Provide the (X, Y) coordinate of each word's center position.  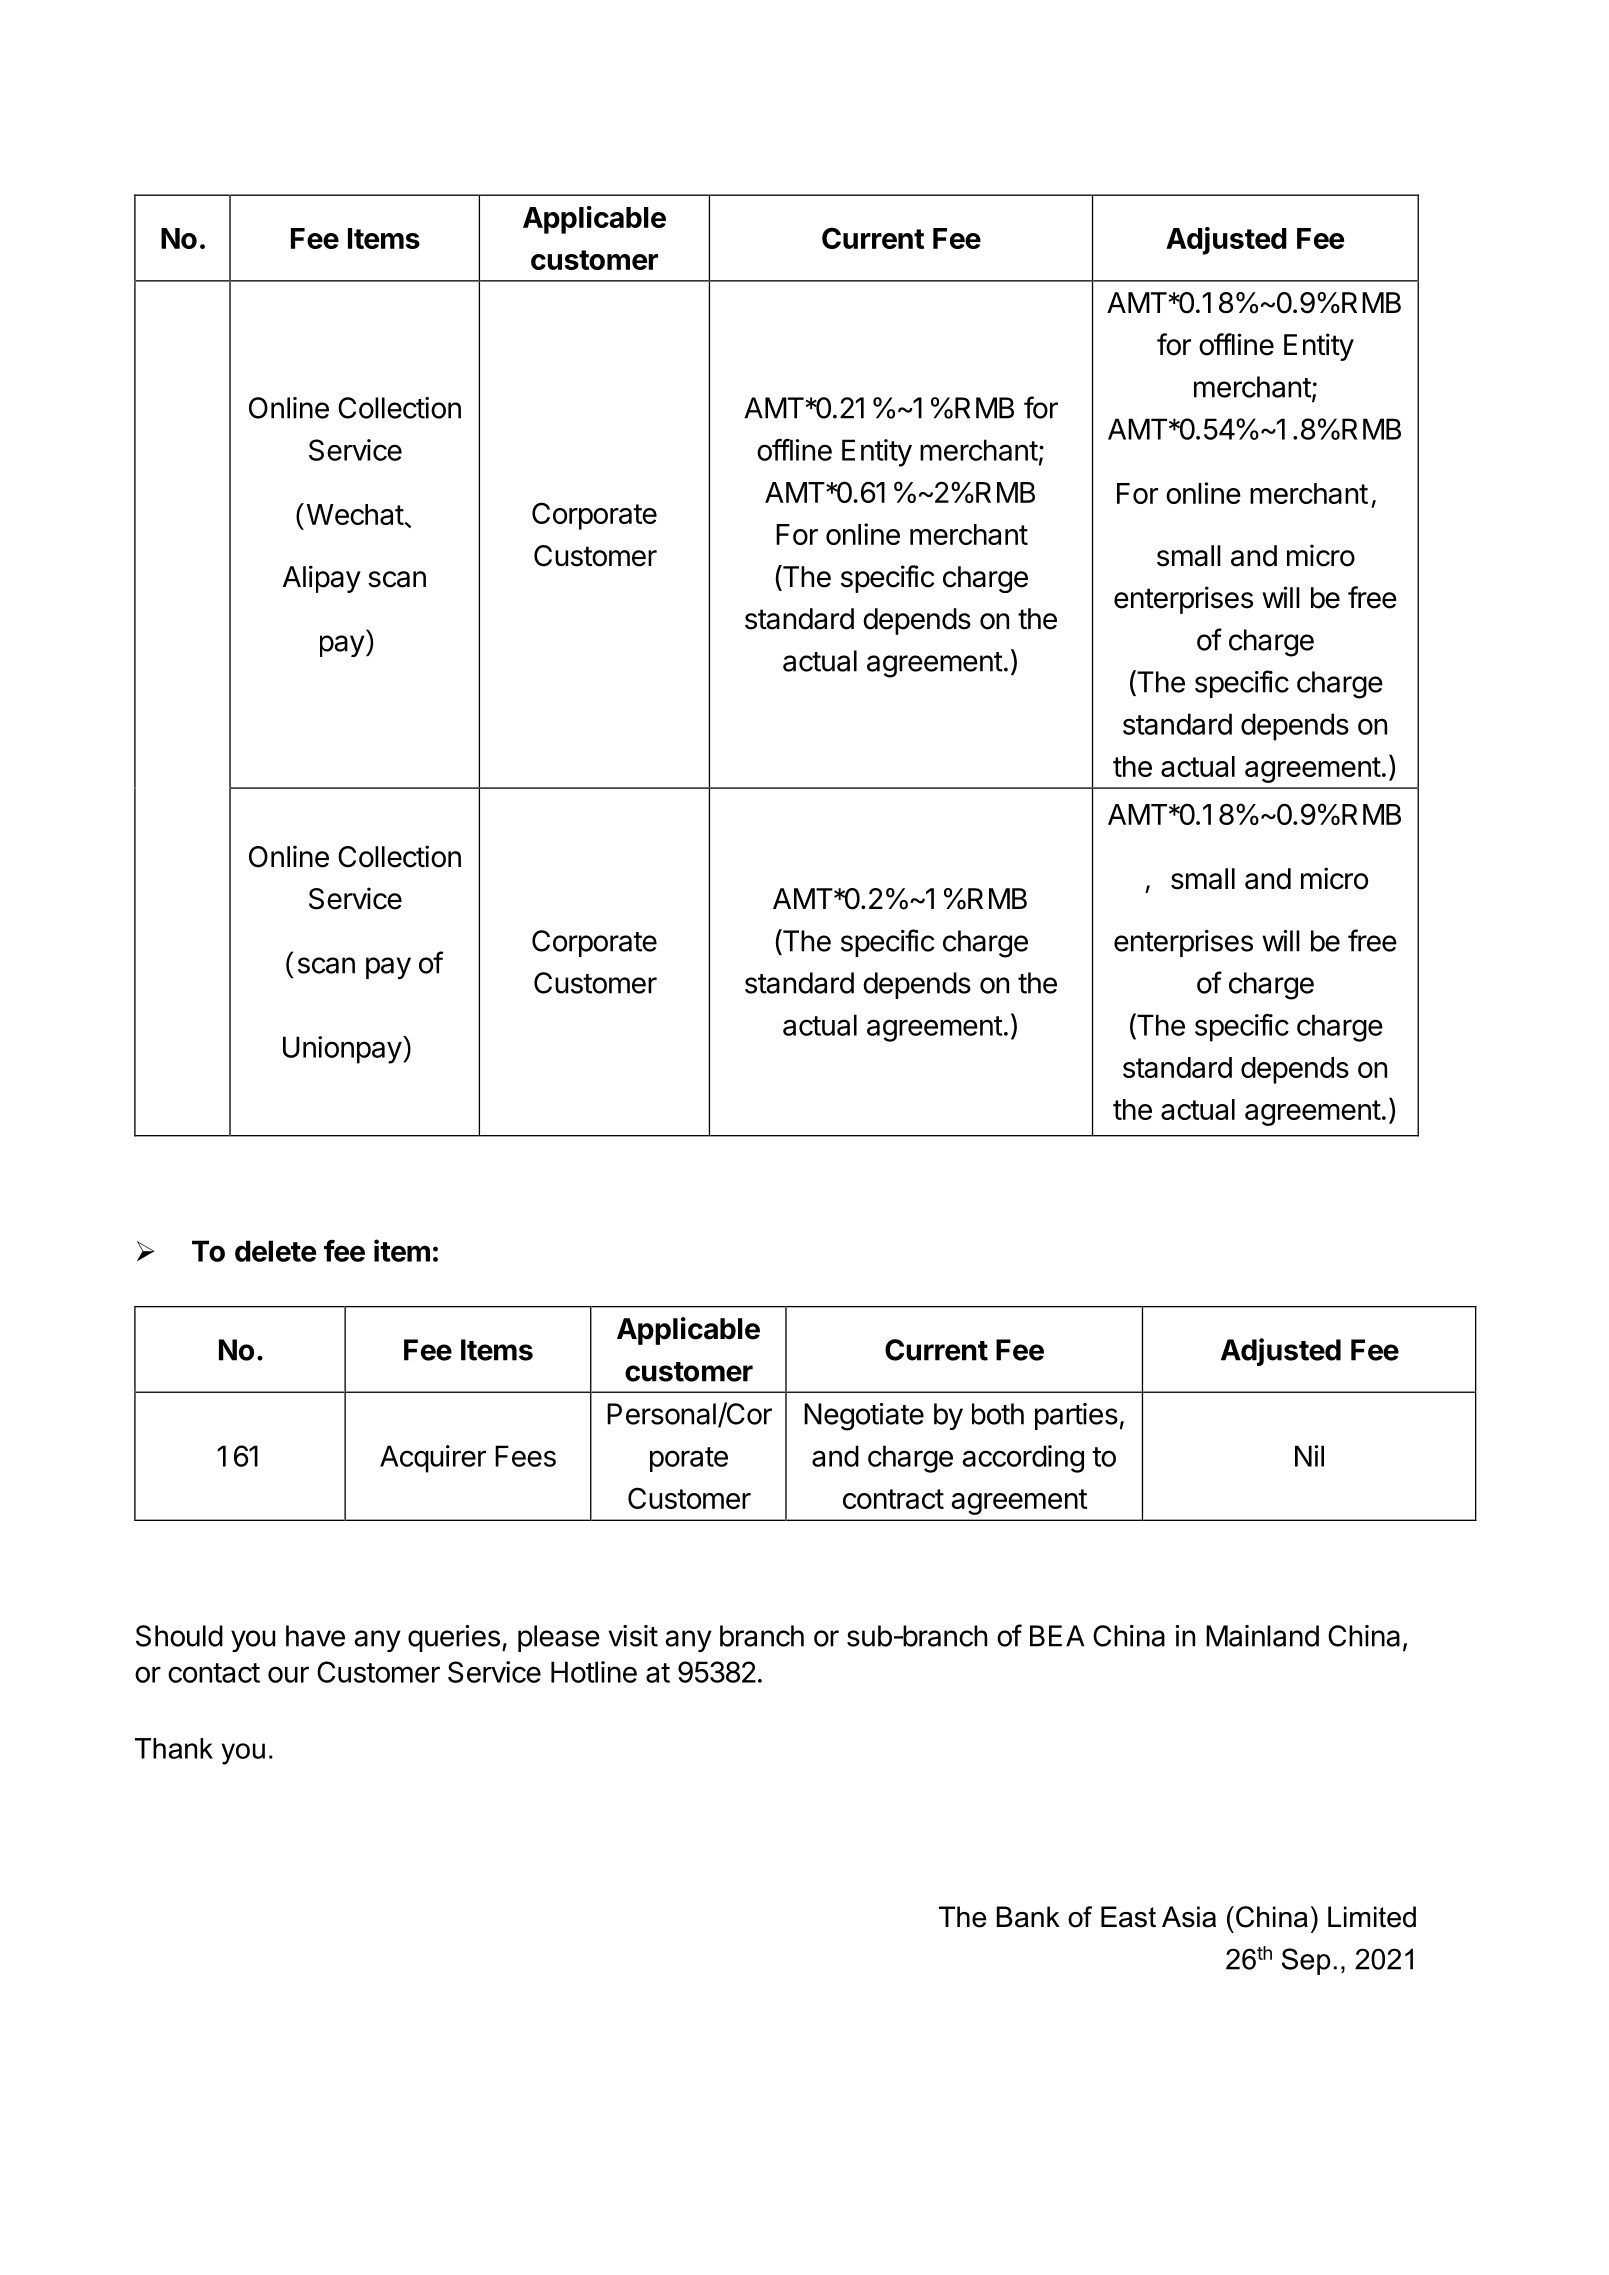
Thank (174, 1748)
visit (633, 1636)
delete (275, 1251)
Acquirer (433, 1459)
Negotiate (864, 1417)
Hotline (594, 1672)
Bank (1028, 1917)
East (1128, 1917)
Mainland (1262, 1636)
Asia (1189, 1917)
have (315, 1636)
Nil (1309, 1456)
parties (1076, 1416)
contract (893, 1499)
